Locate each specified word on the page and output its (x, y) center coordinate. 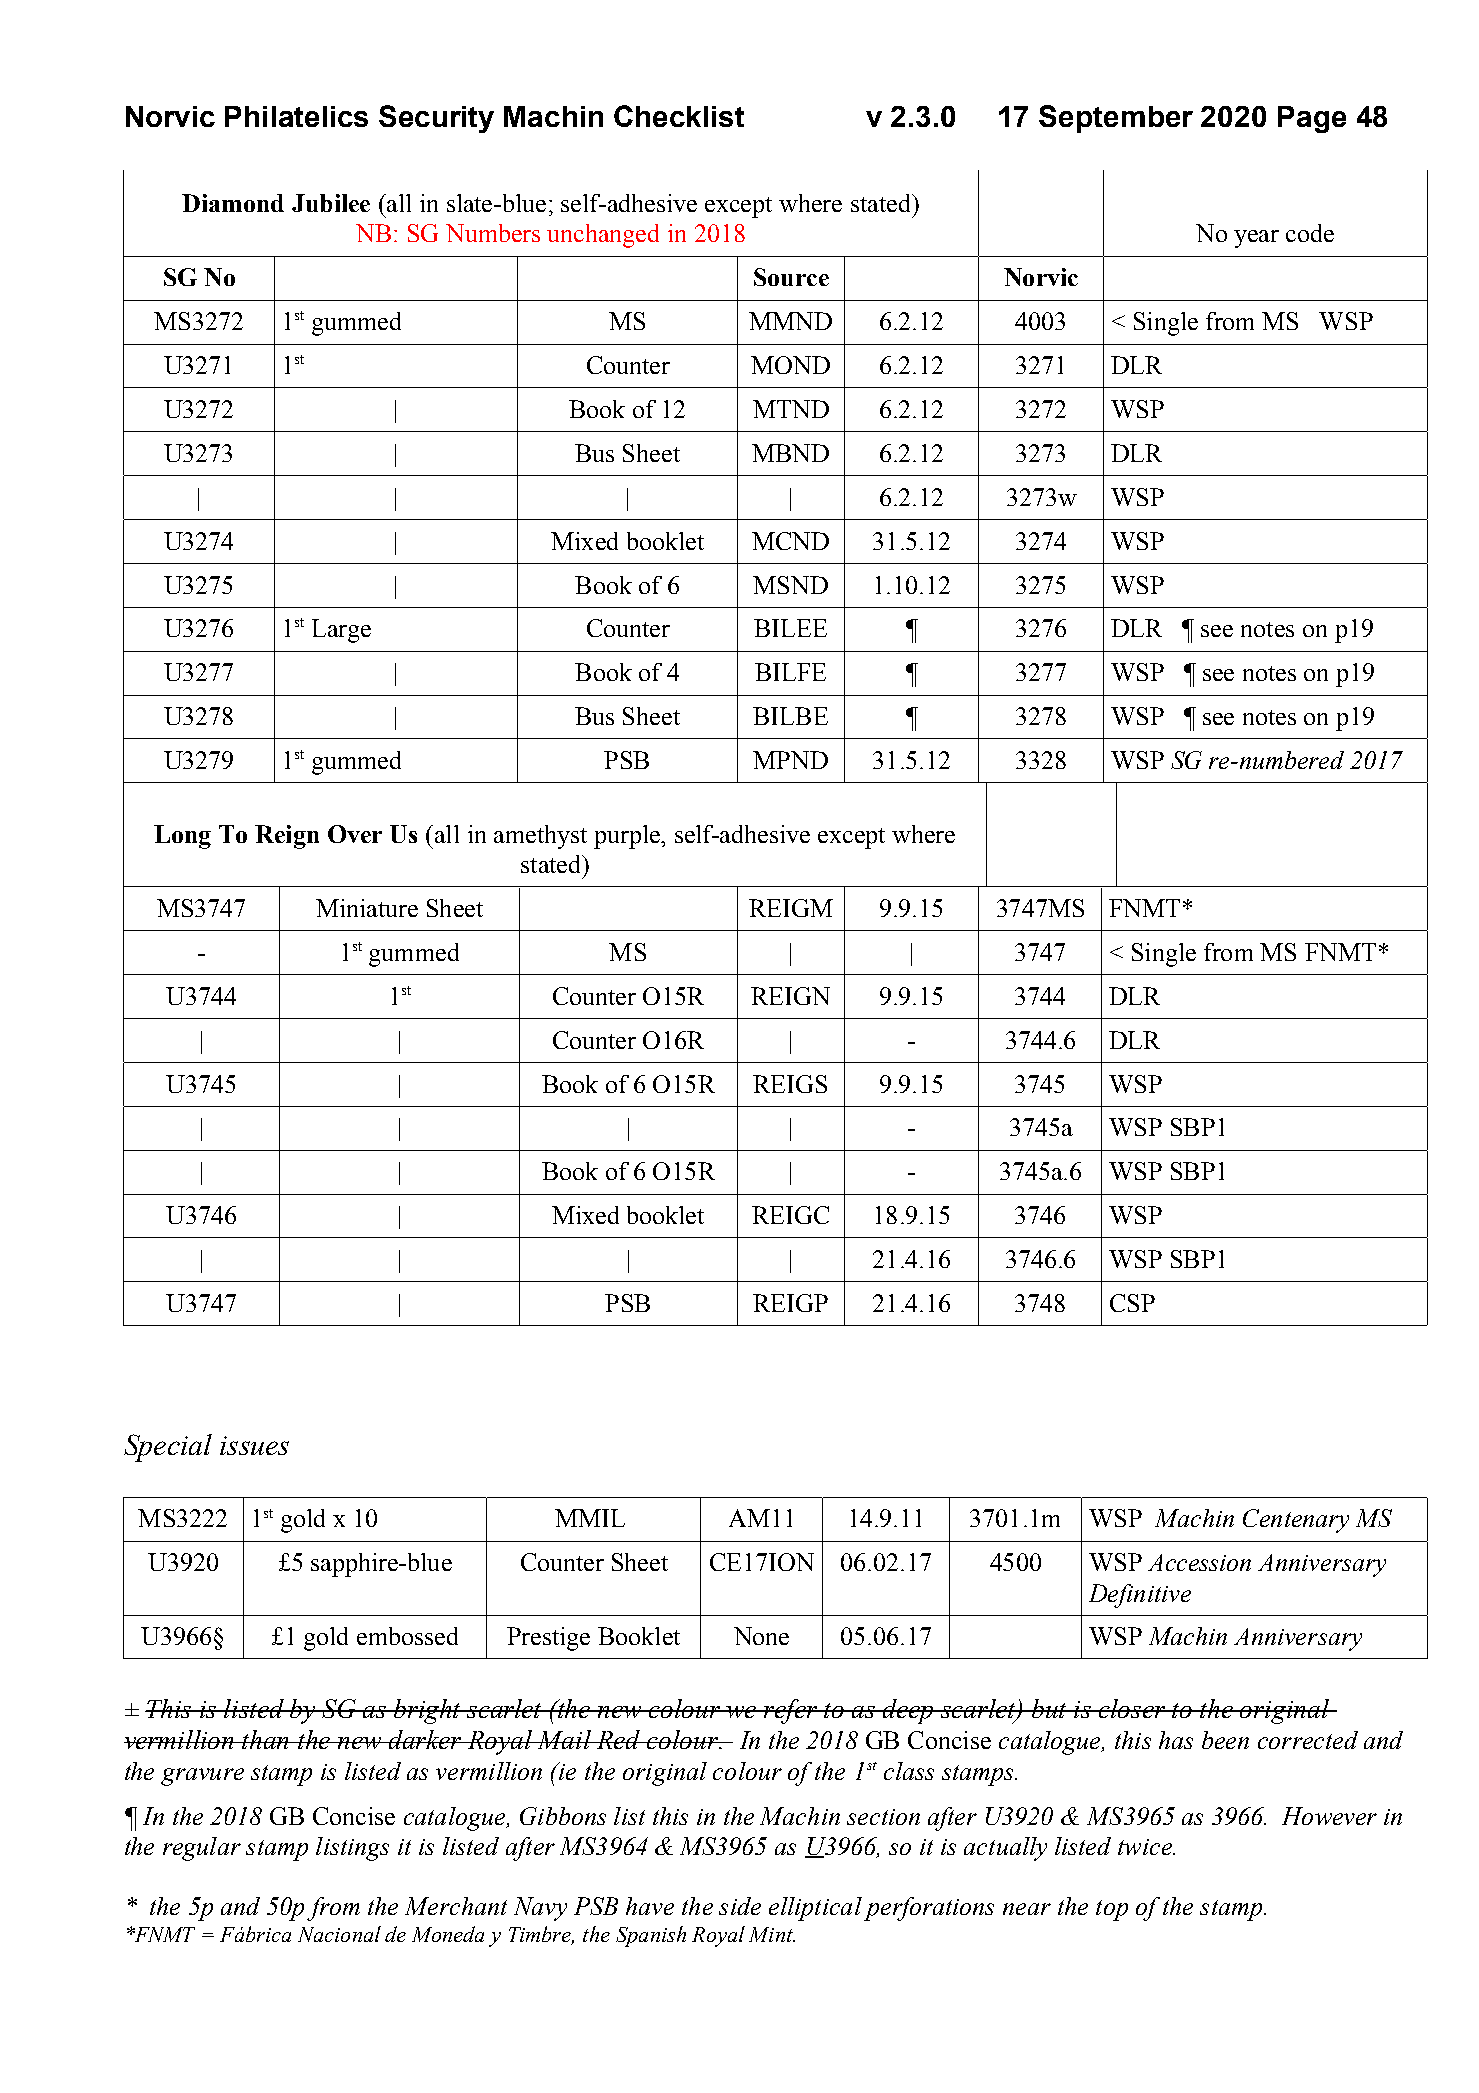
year (1256, 239)
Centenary (1296, 1521)
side (740, 1906)
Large (341, 631)
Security (436, 119)
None (761, 1636)
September (1116, 119)
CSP (1132, 1303)
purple (628, 837)
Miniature (367, 908)
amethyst (540, 837)
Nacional (339, 1934)
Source (791, 277)
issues (254, 1445)
